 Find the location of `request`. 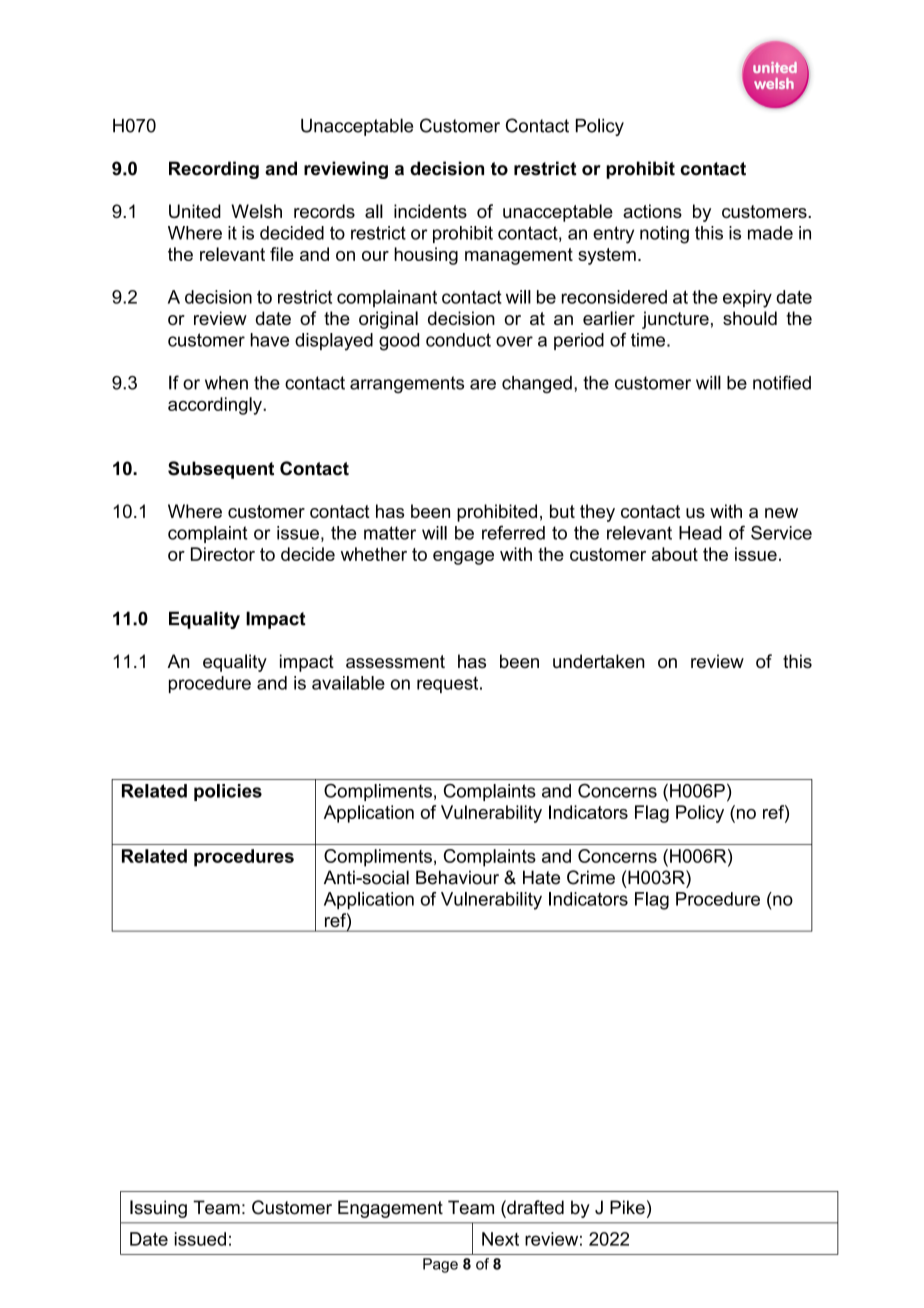

request is located at coordinates (449, 684).
